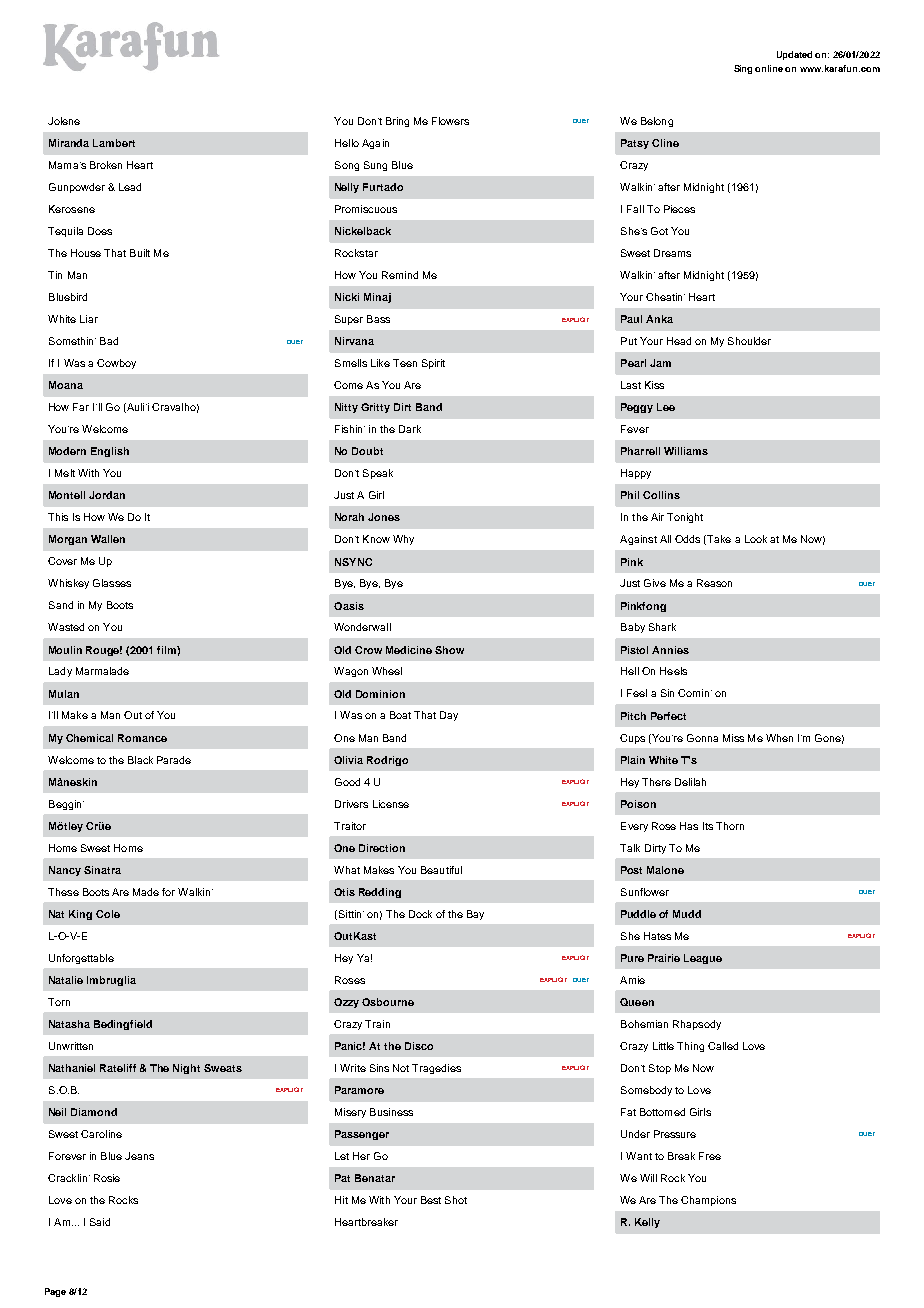 This page has width=924, height=1308. I want to click on Said, so click(100, 1222).
